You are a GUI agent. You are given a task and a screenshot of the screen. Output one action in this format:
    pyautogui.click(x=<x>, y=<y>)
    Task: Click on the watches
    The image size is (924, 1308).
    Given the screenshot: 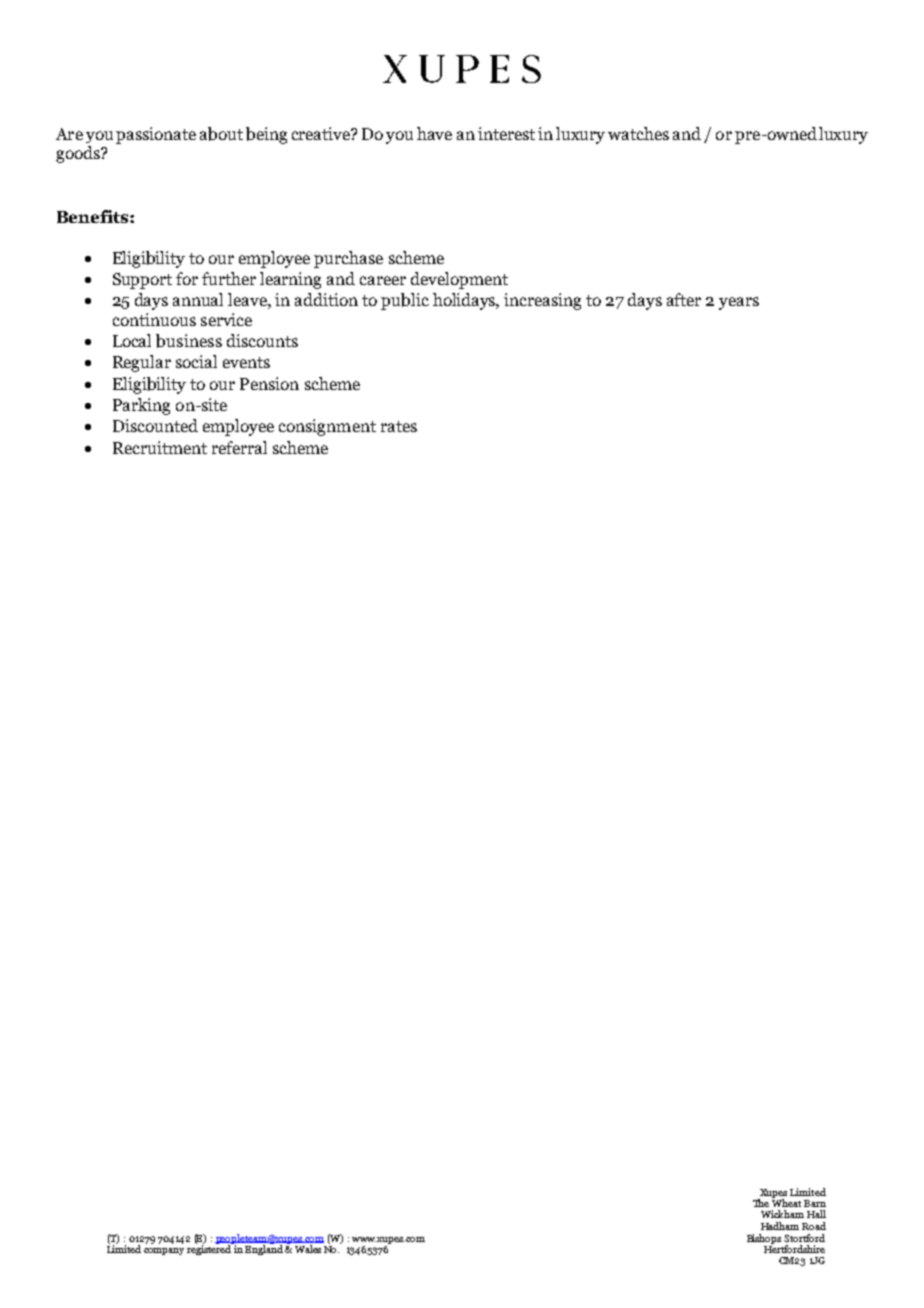 What is the action you would take?
    pyautogui.click(x=638, y=133)
